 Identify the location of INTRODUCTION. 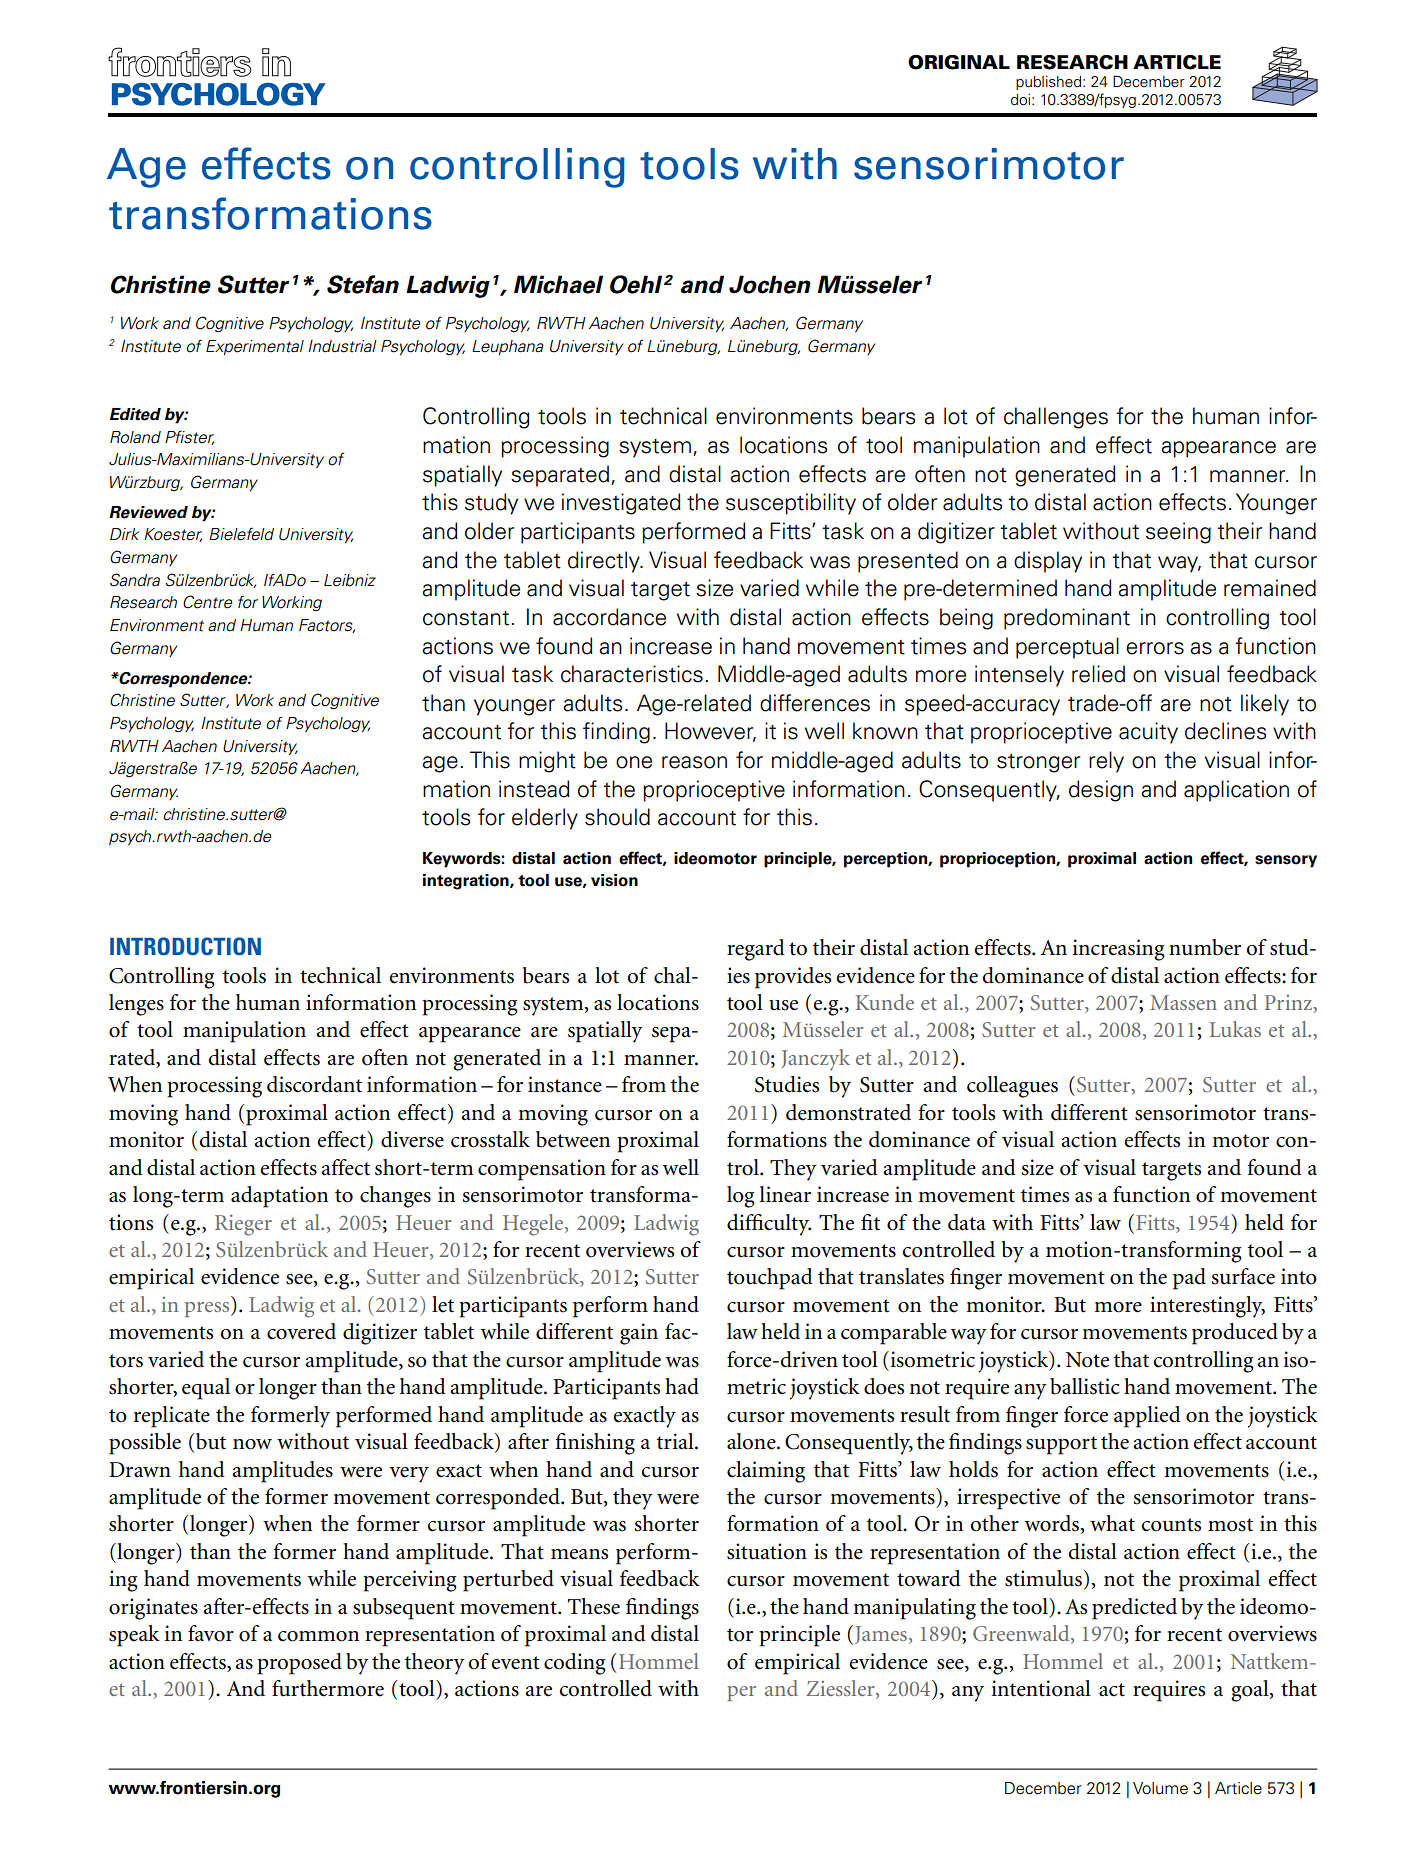
(185, 946).
